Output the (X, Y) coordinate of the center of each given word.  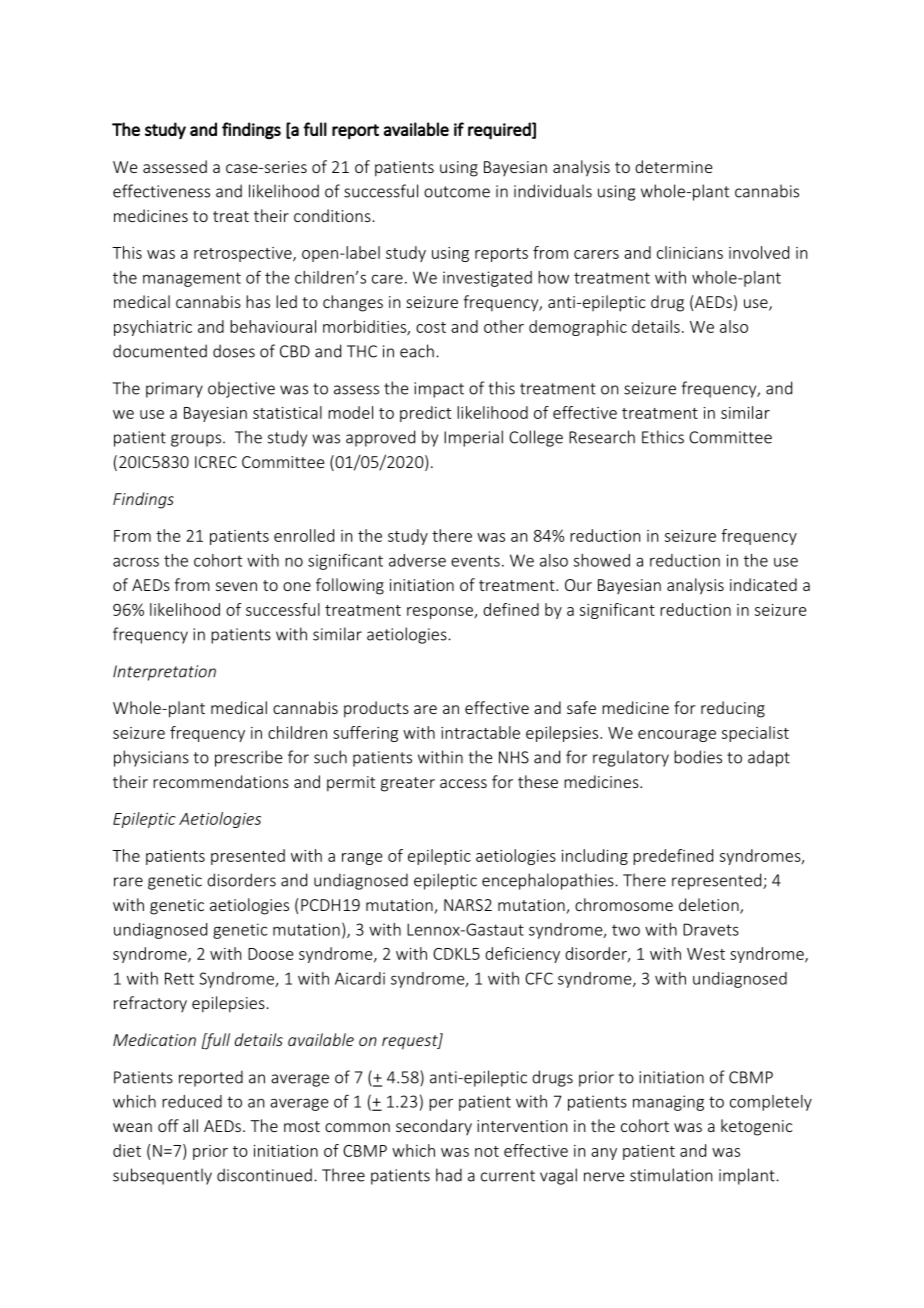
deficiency (522, 955)
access (463, 783)
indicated (763, 584)
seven (236, 586)
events (475, 561)
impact (439, 390)
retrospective (244, 254)
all (190, 1125)
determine (673, 166)
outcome (457, 192)
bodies (698, 757)
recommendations (221, 781)
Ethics (663, 437)
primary (174, 390)
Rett (179, 978)
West (706, 954)
